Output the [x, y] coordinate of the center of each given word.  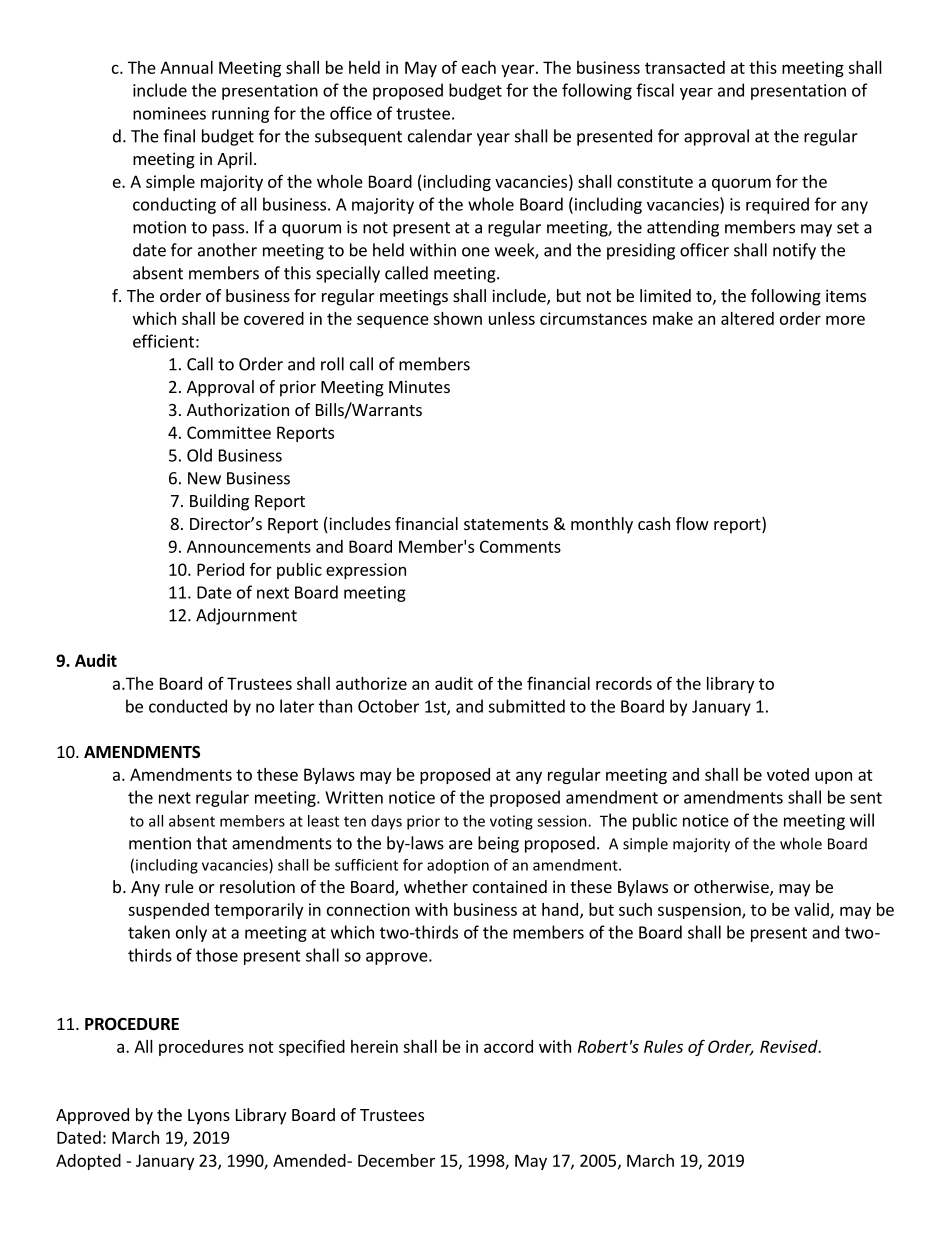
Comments [520, 546]
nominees [169, 113]
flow [692, 523]
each [479, 67]
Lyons [209, 1117]
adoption [458, 866]
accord [508, 1046]
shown [457, 318]
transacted [685, 67]
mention [160, 843]
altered [747, 318]
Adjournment [246, 616]
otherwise [732, 888]
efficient [163, 341]
